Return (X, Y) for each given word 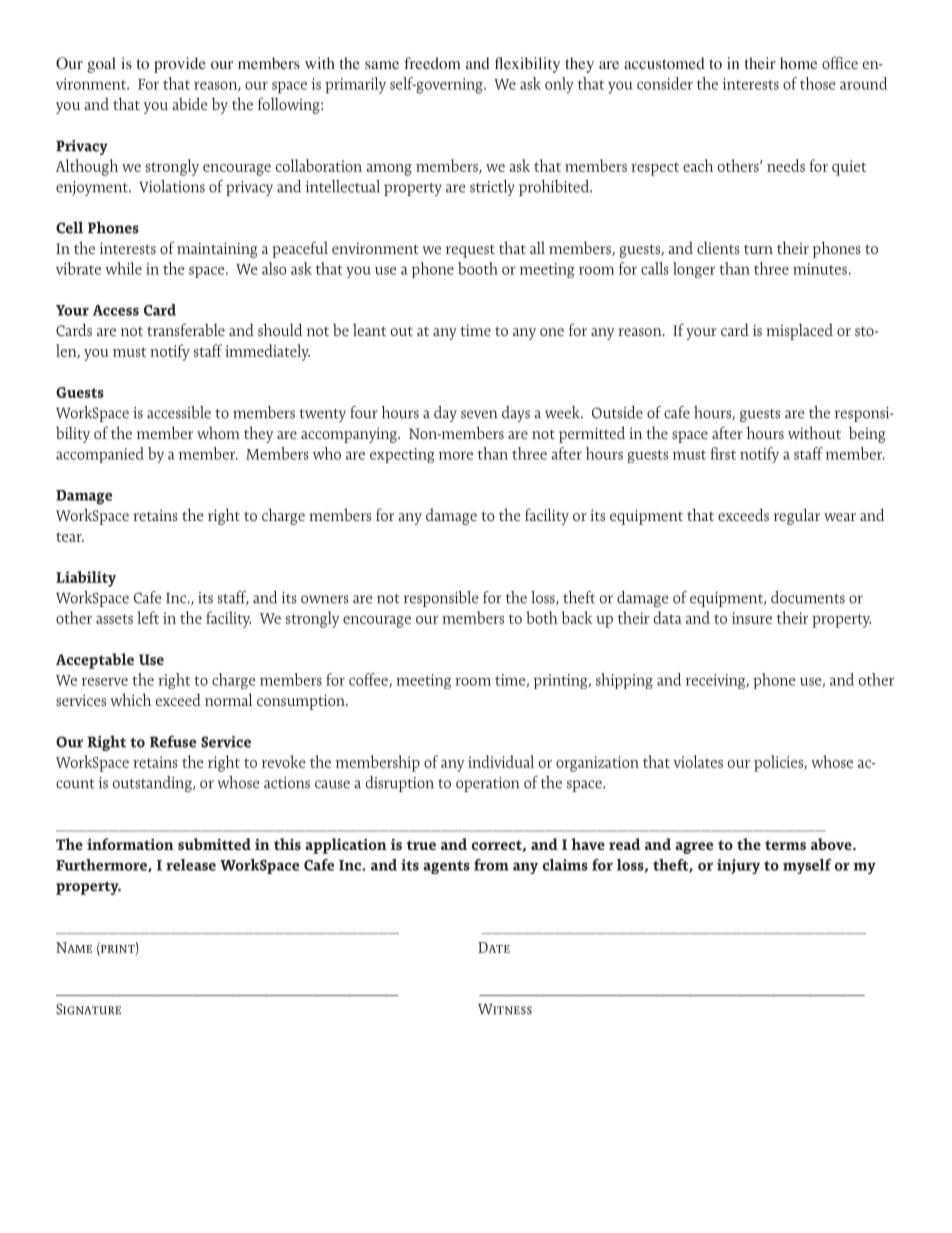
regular (797, 516)
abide (190, 103)
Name (74, 947)
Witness (505, 1009)
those (818, 83)
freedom (432, 63)
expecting (402, 455)
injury (738, 866)
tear (70, 537)
